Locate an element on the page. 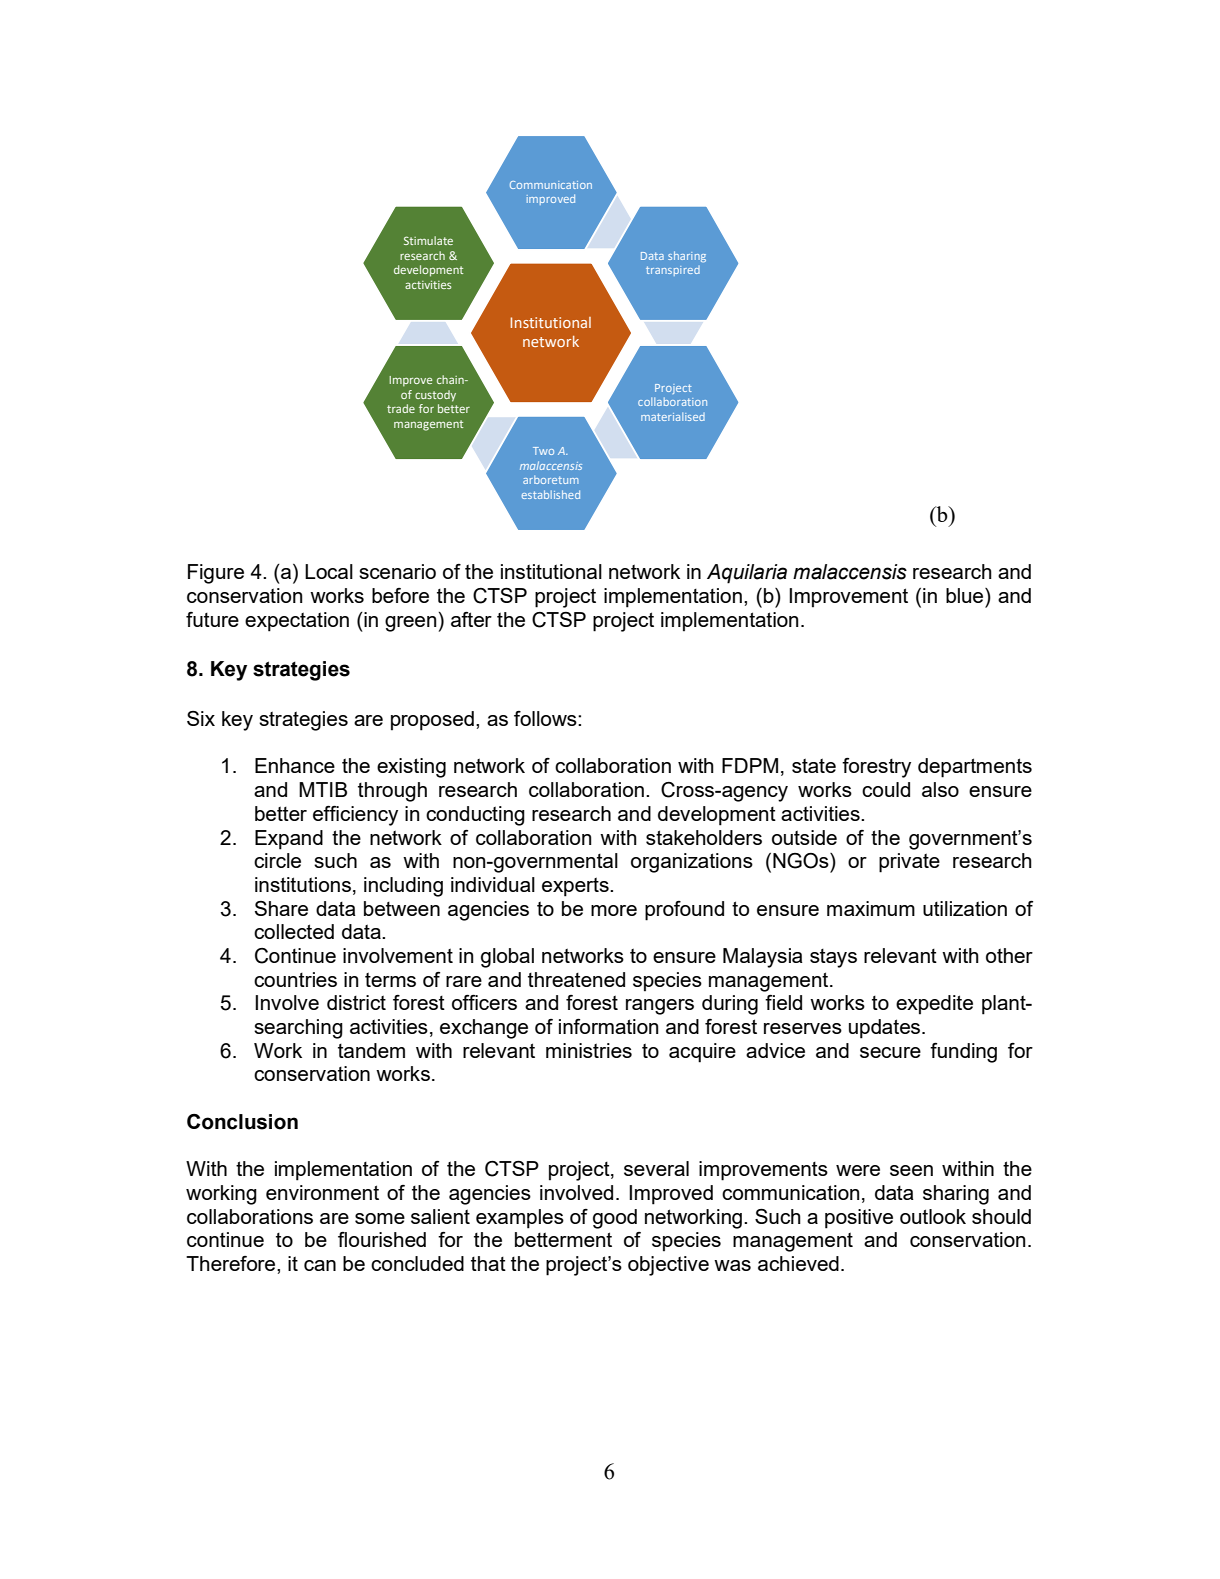 The width and height of the page is (1220, 1579). materialised is located at coordinates (673, 416).
